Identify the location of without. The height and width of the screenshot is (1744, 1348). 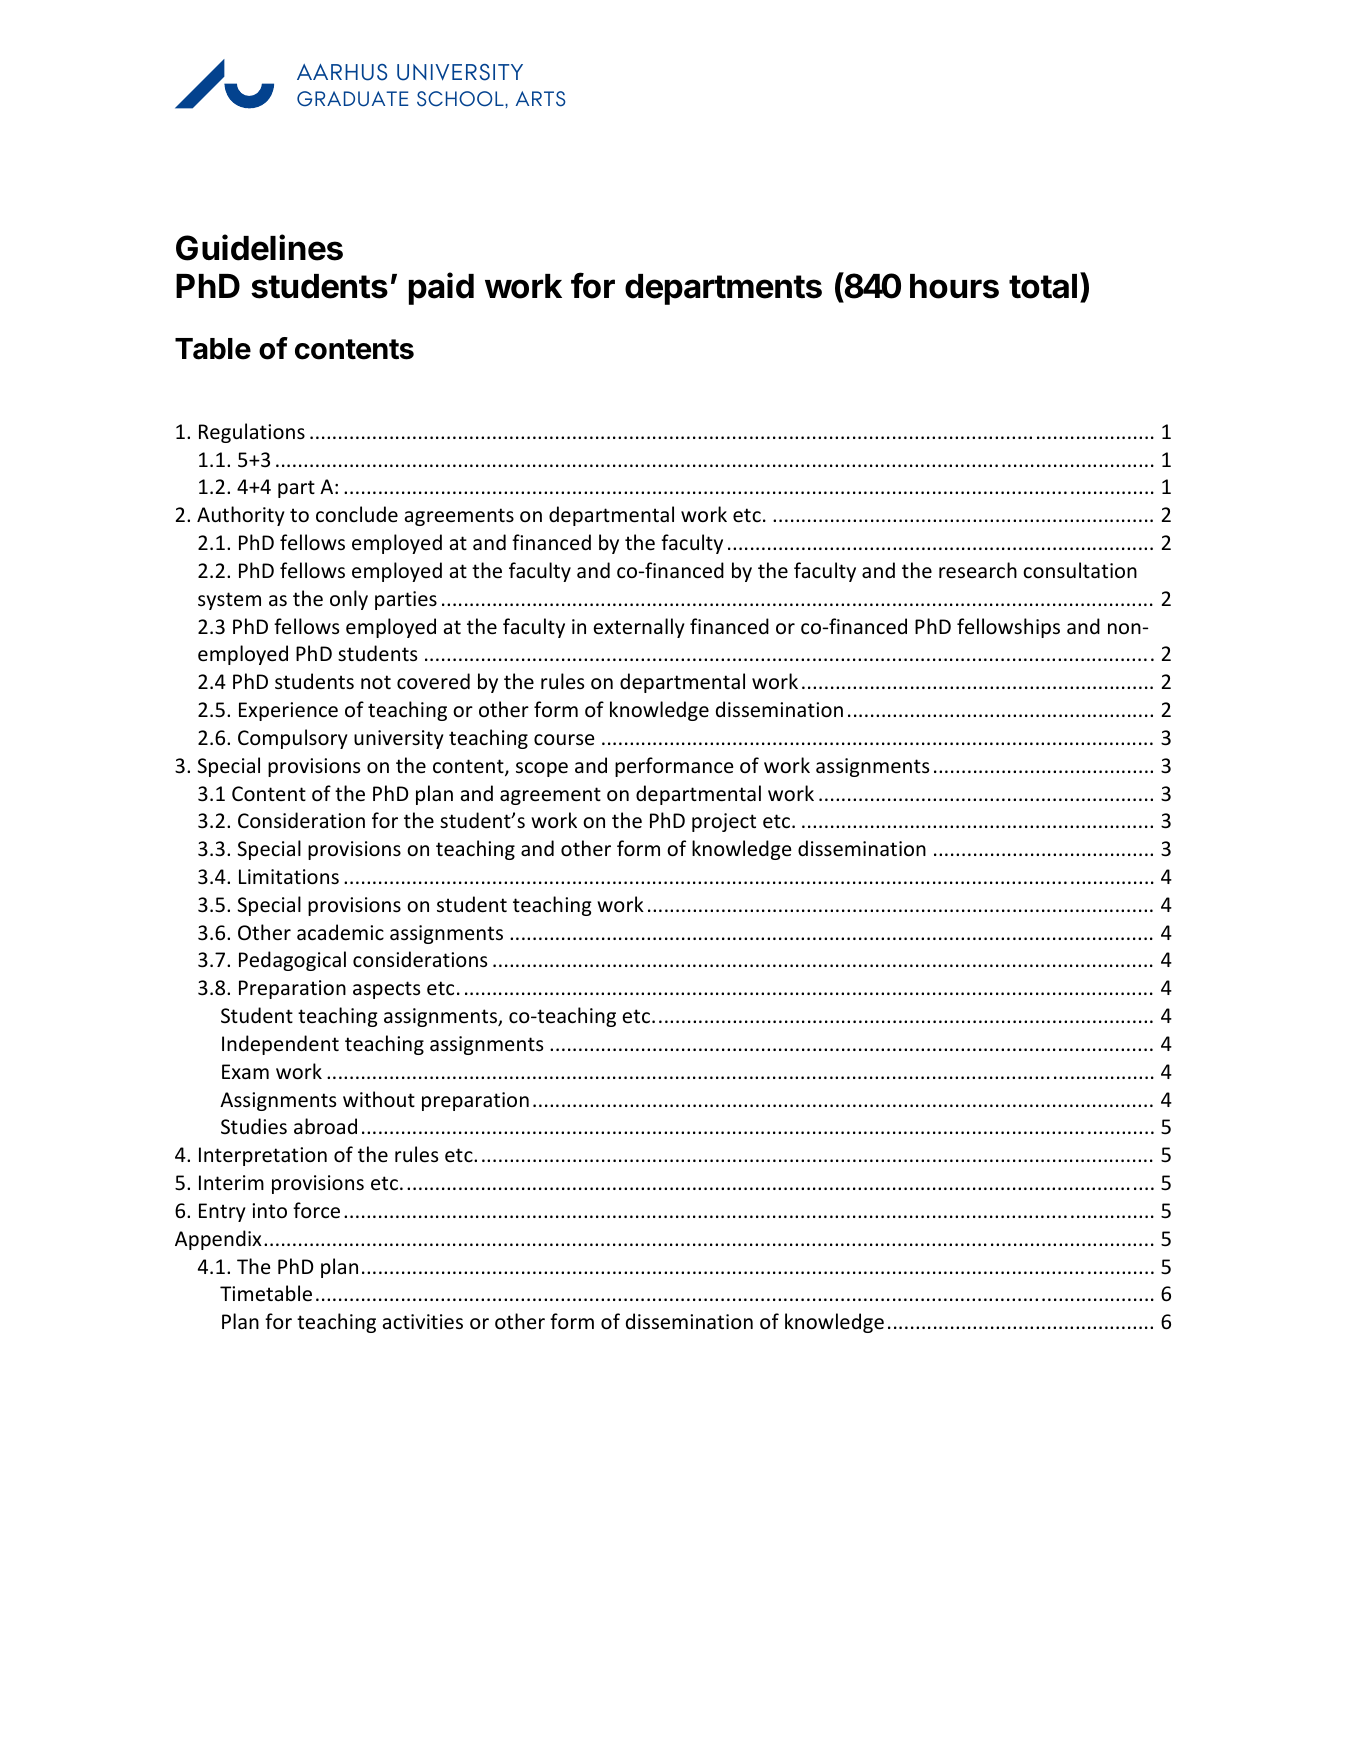
(379, 1099).
